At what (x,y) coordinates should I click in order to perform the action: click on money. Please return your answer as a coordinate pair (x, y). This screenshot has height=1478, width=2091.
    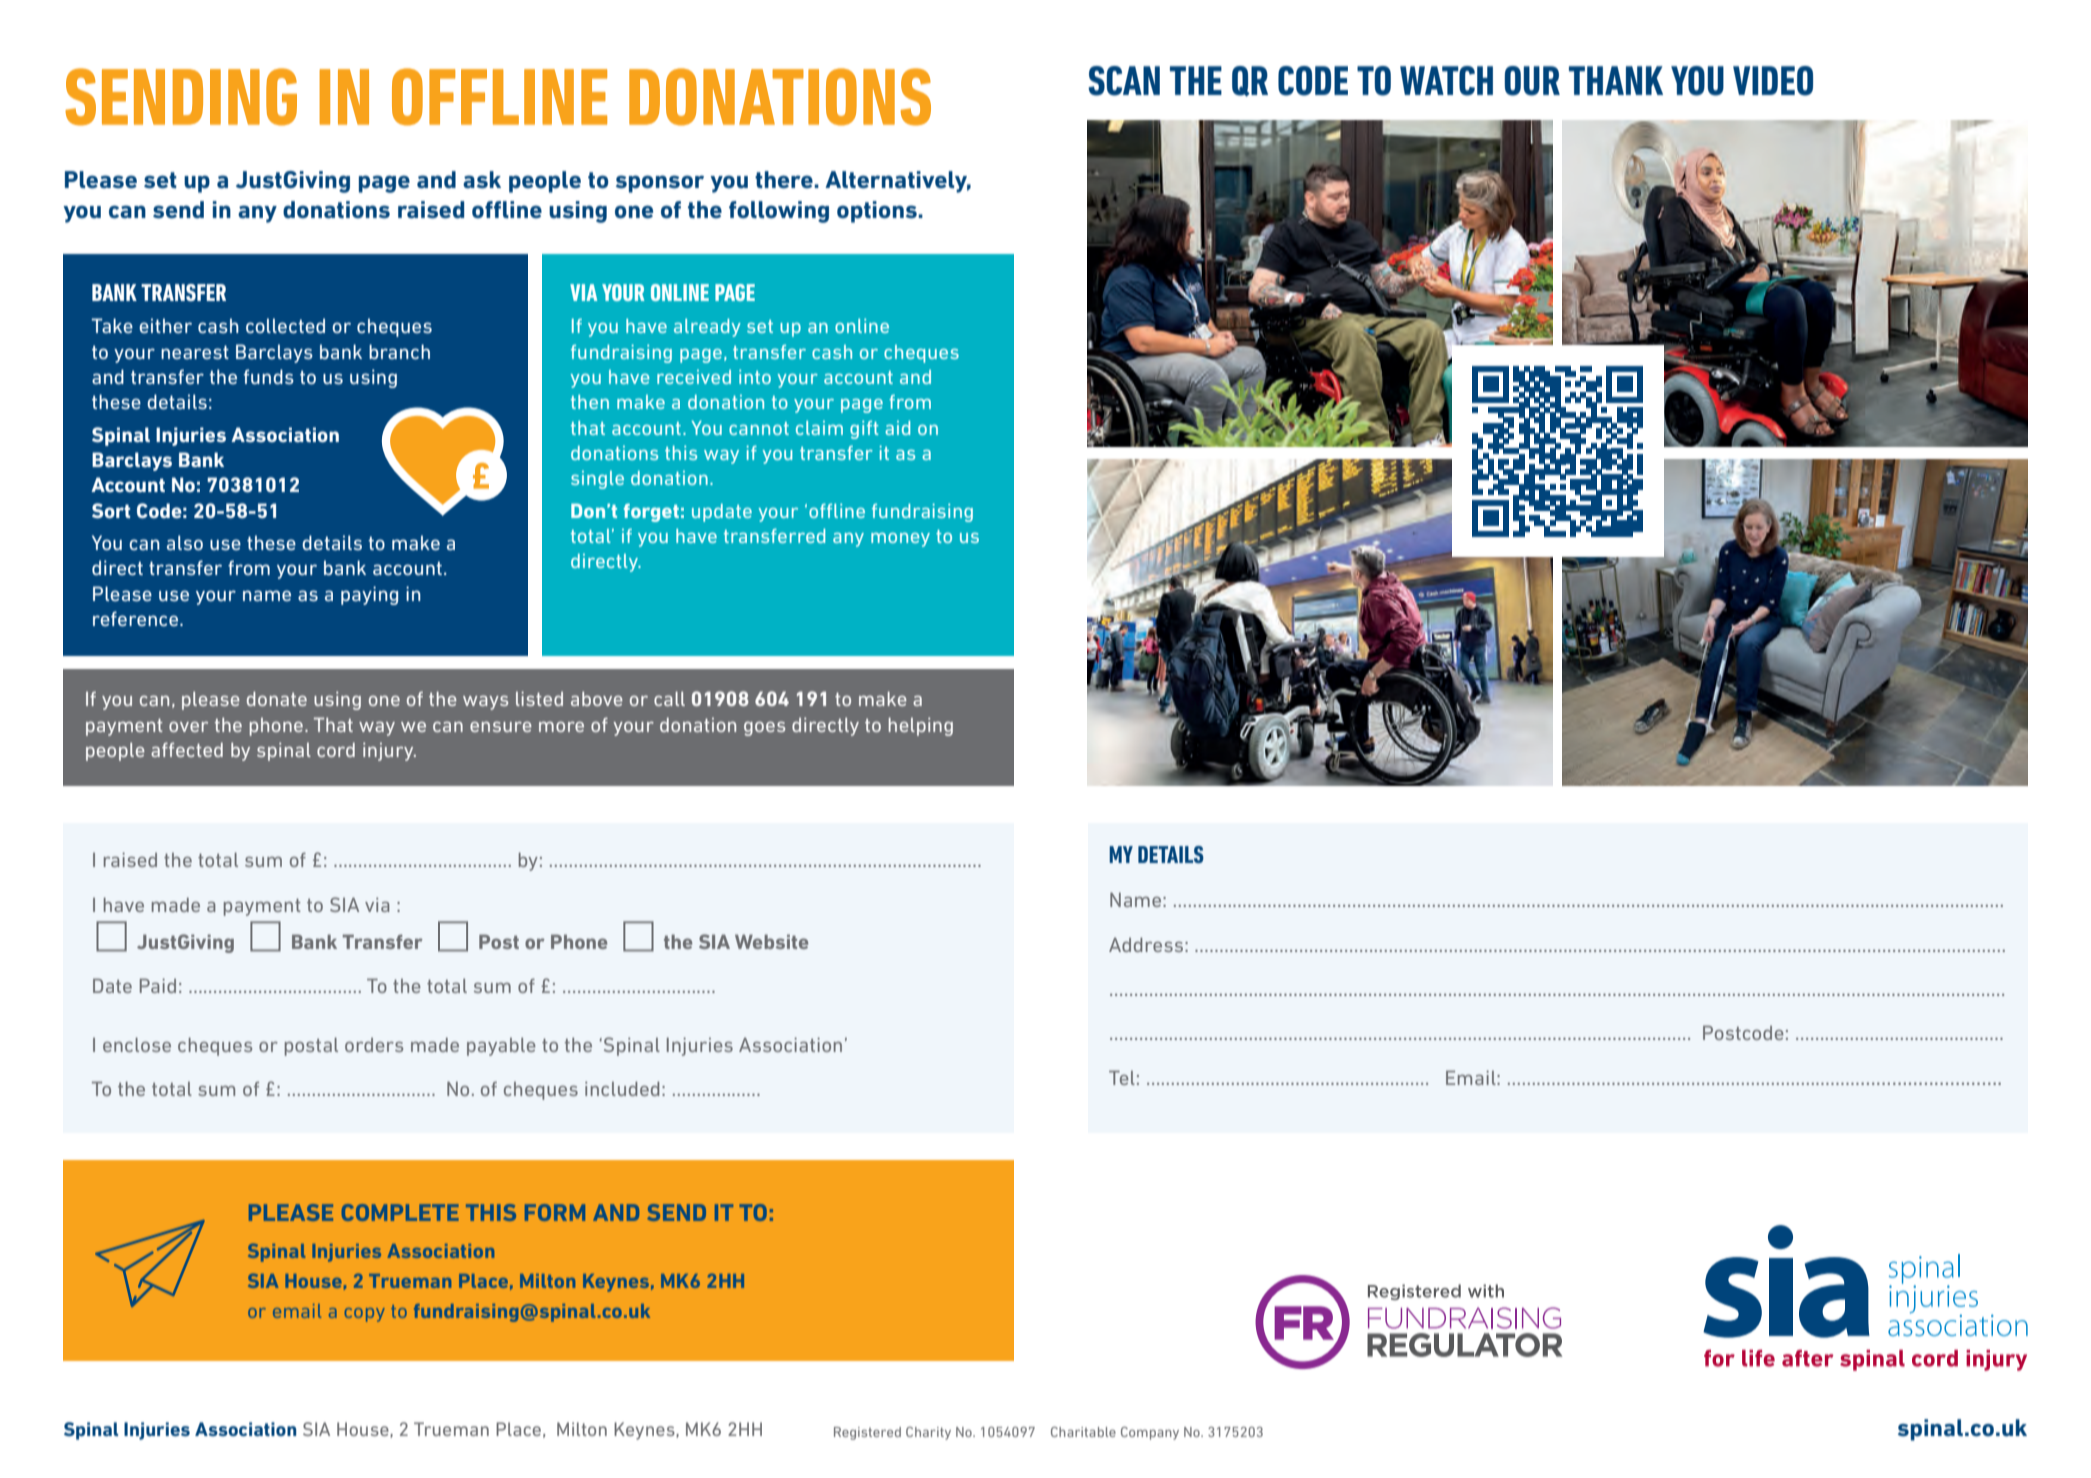
    Looking at the image, I should click on (900, 540).
